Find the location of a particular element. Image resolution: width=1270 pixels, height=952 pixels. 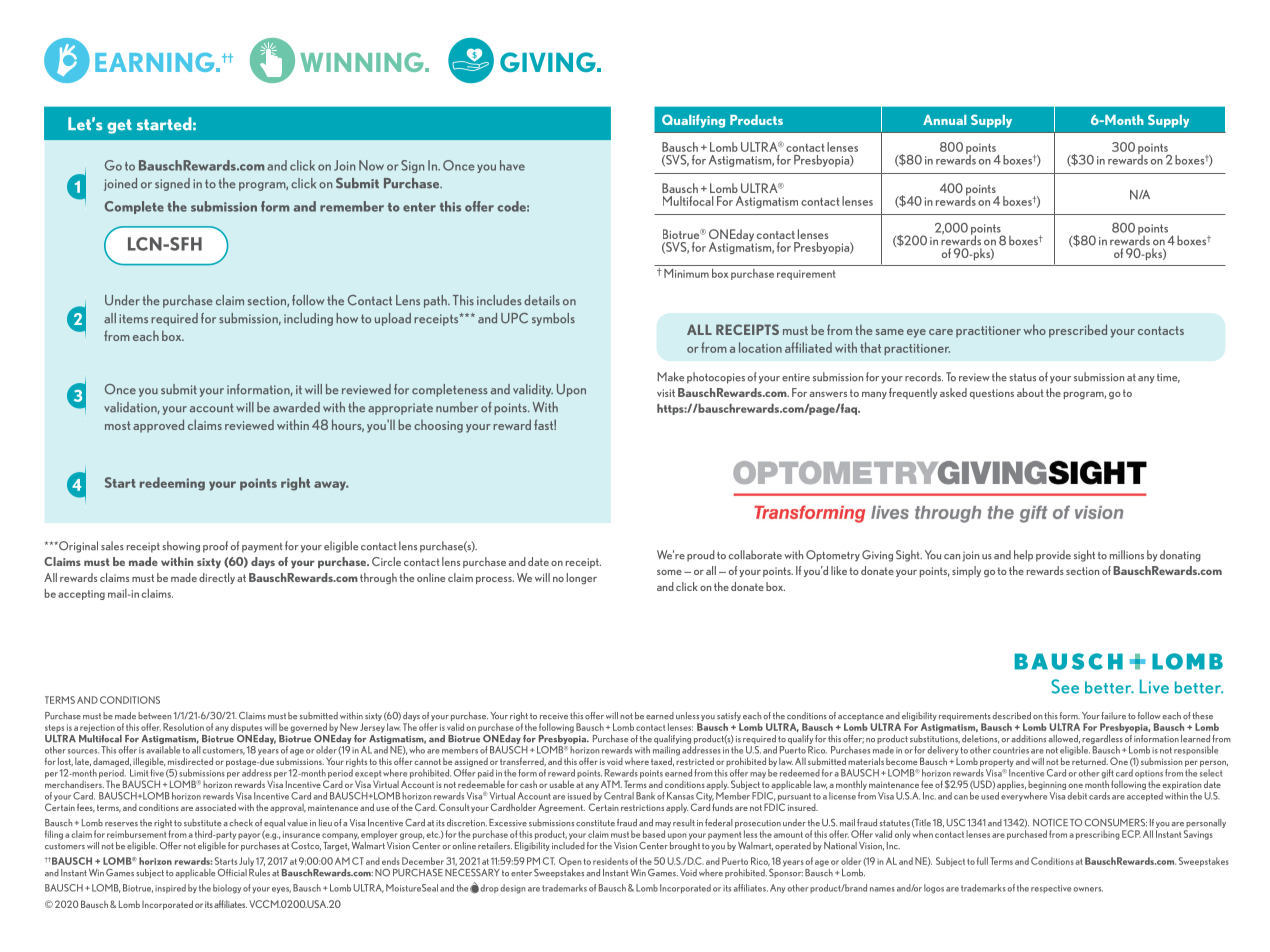

longer is located at coordinates (582, 579).
